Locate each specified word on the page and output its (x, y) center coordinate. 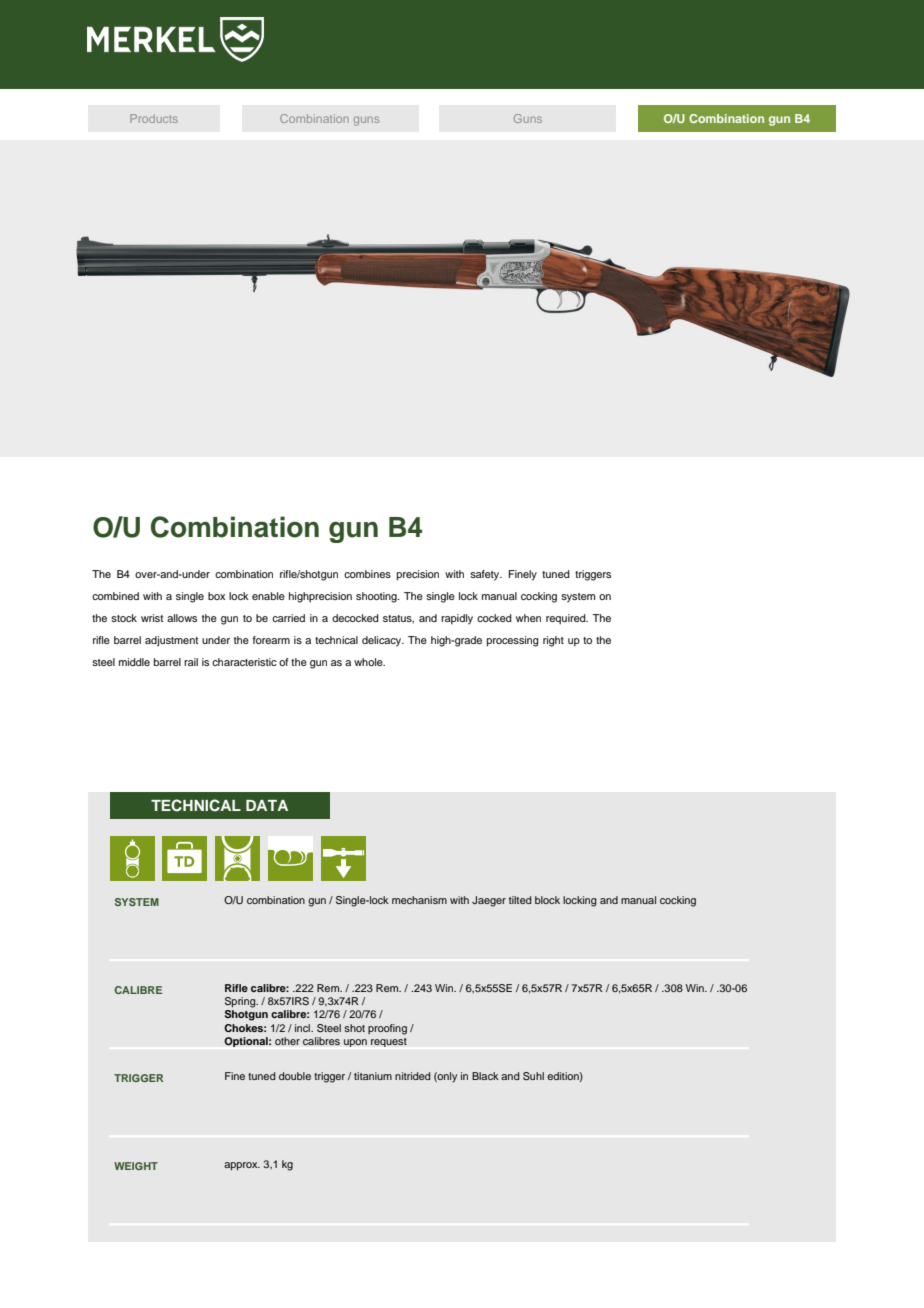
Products (154, 118)
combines (367, 574)
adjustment (171, 641)
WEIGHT (136, 1166)
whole (369, 662)
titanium (373, 1076)
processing (513, 641)
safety (486, 575)
